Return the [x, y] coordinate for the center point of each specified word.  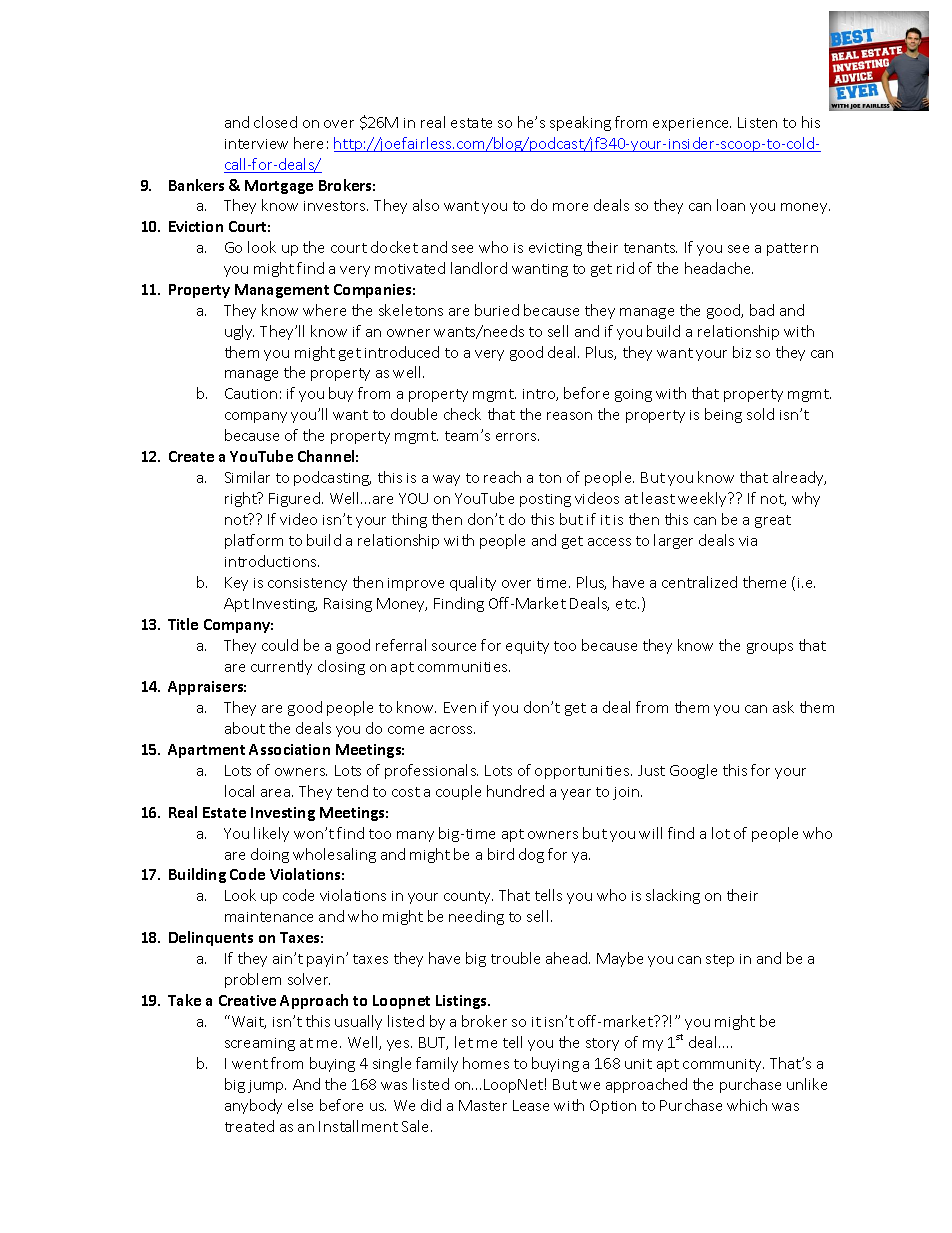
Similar [247, 477]
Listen [757, 122]
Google [693, 771]
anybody [253, 1106]
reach [502, 477]
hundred [515, 791]
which [747, 1105]
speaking [580, 123]
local [239, 791]
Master [483, 1105]
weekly [704, 499]
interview [256, 144]
